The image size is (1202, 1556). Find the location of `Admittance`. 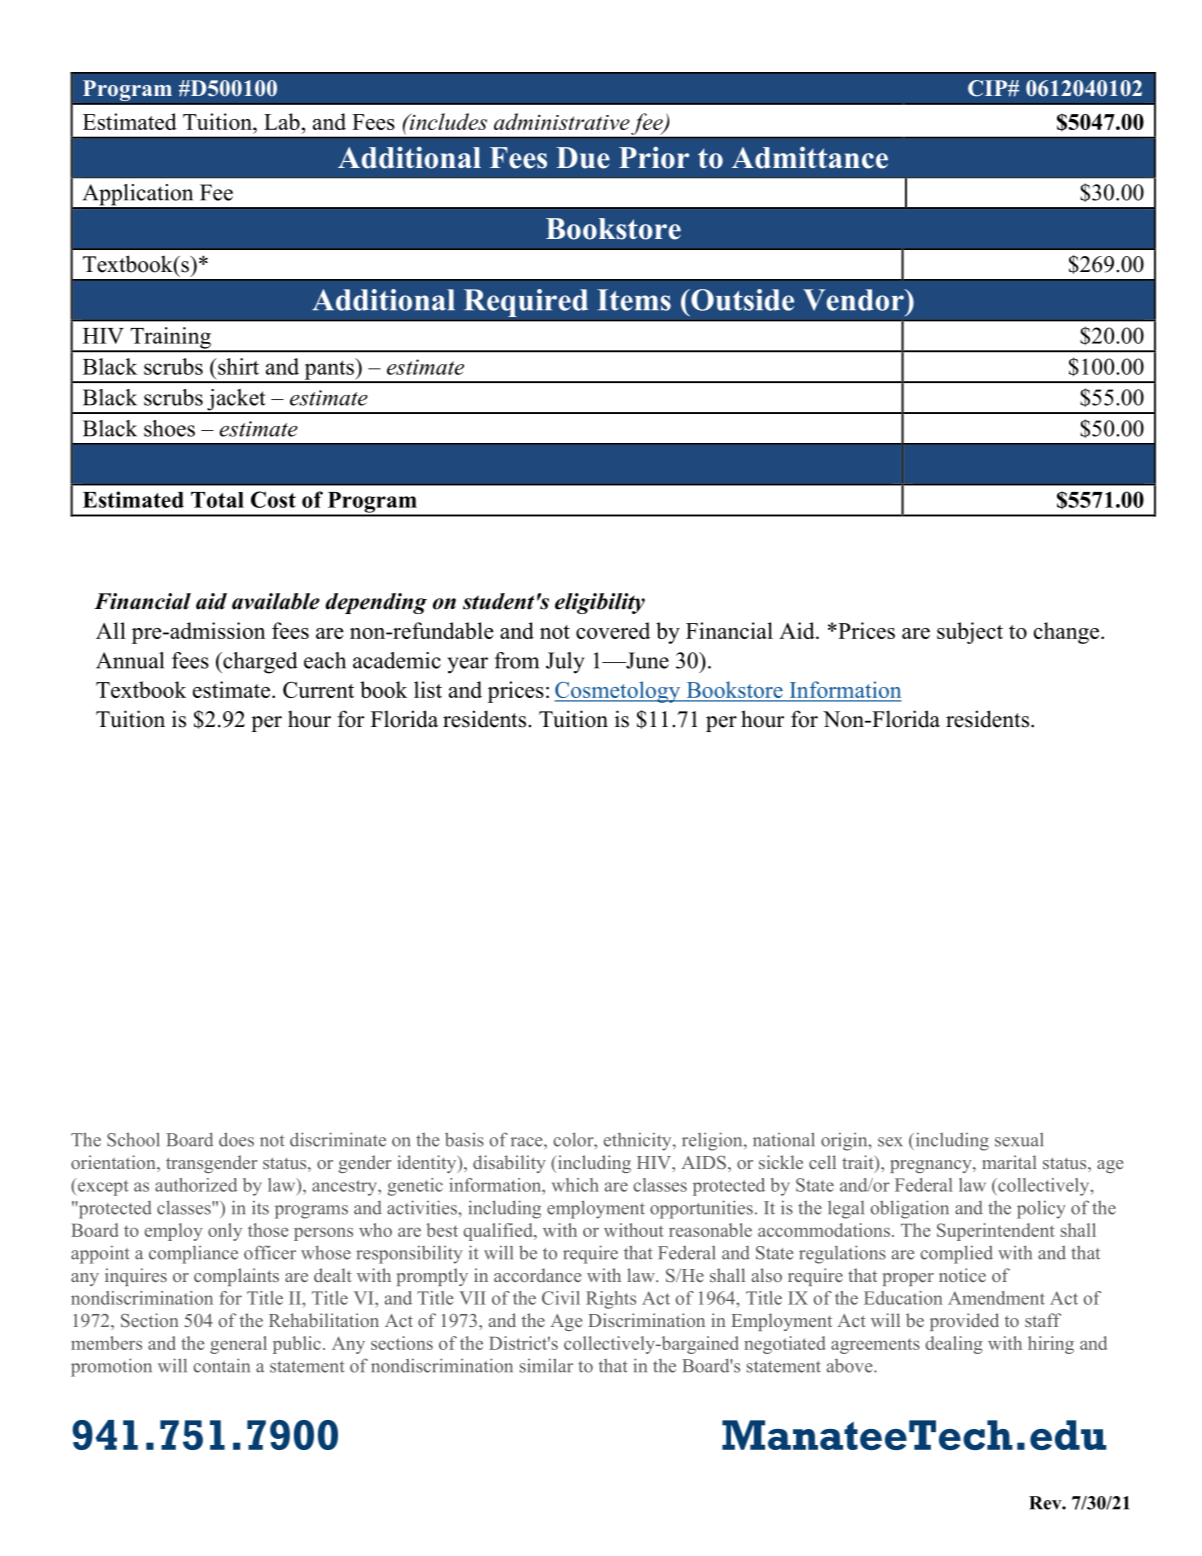

Admittance is located at coordinates (810, 157).
